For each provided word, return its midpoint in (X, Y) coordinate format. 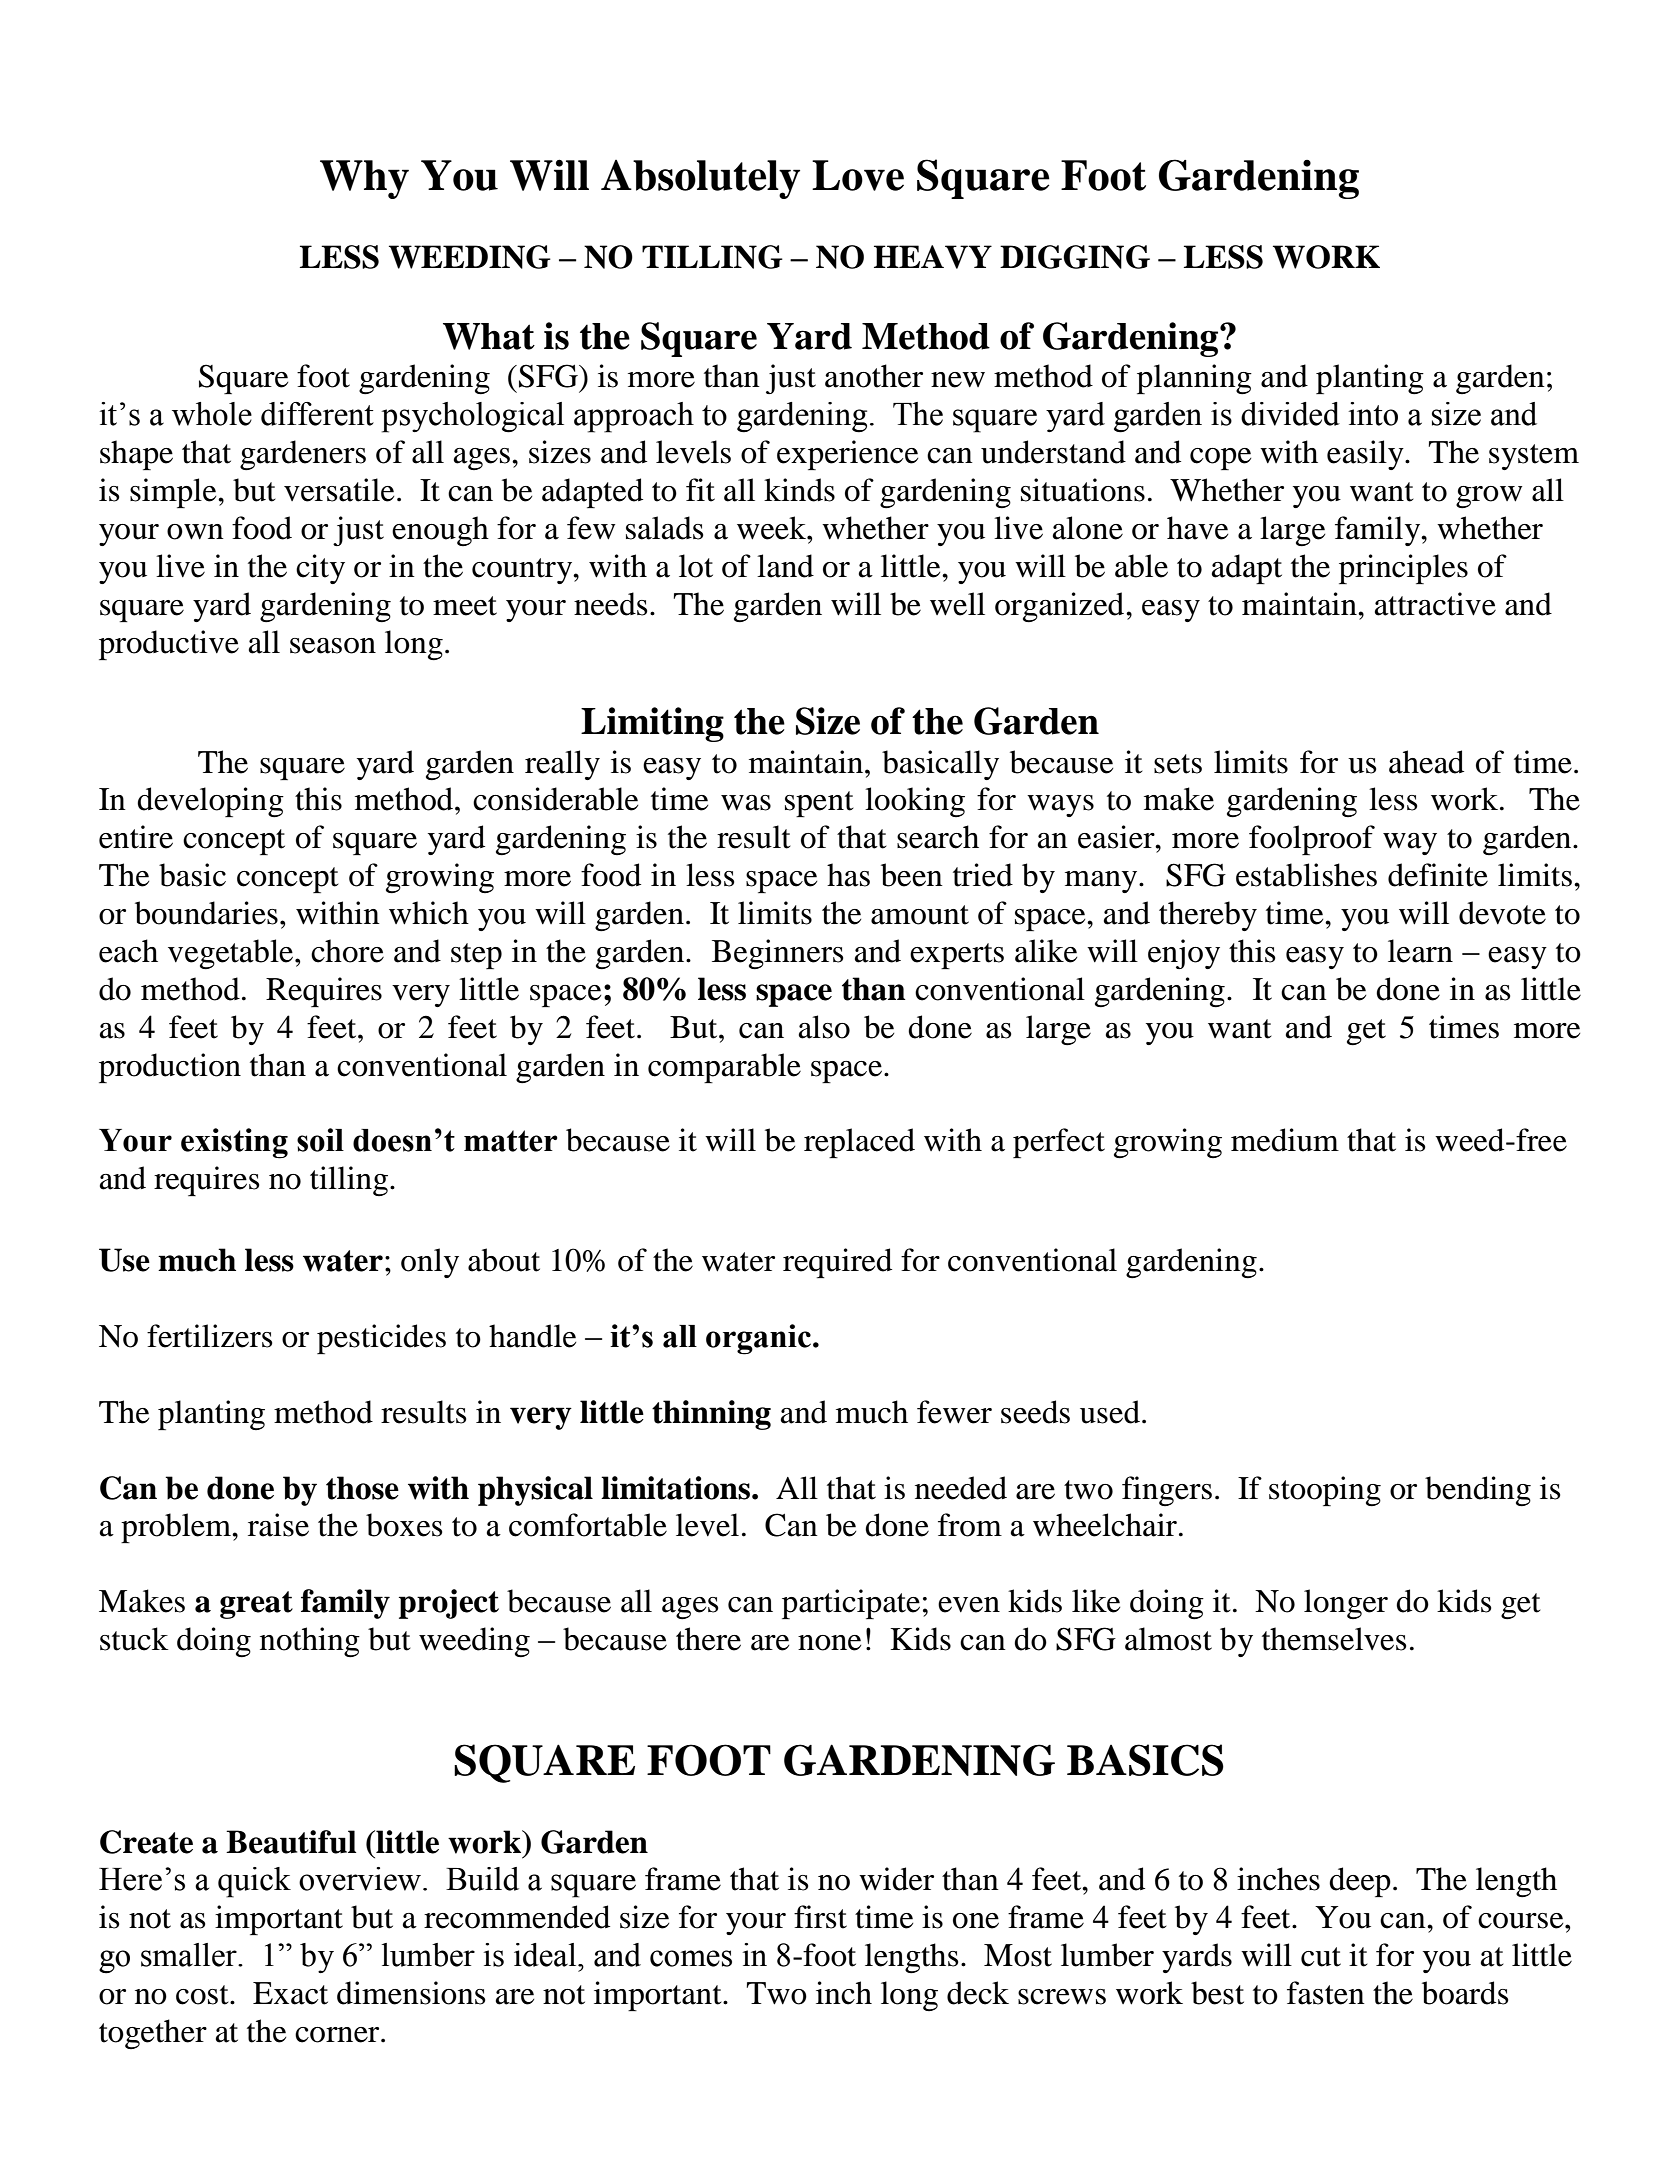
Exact (290, 1993)
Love (858, 175)
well (957, 604)
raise (278, 1525)
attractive (1435, 604)
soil (320, 1140)
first (820, 1917)
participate (851, 1604)
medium (1285, 1140)
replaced (859, 1143)
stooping (1325, 1491)
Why (364, 179)
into (1373, 414)
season (333, 646)
